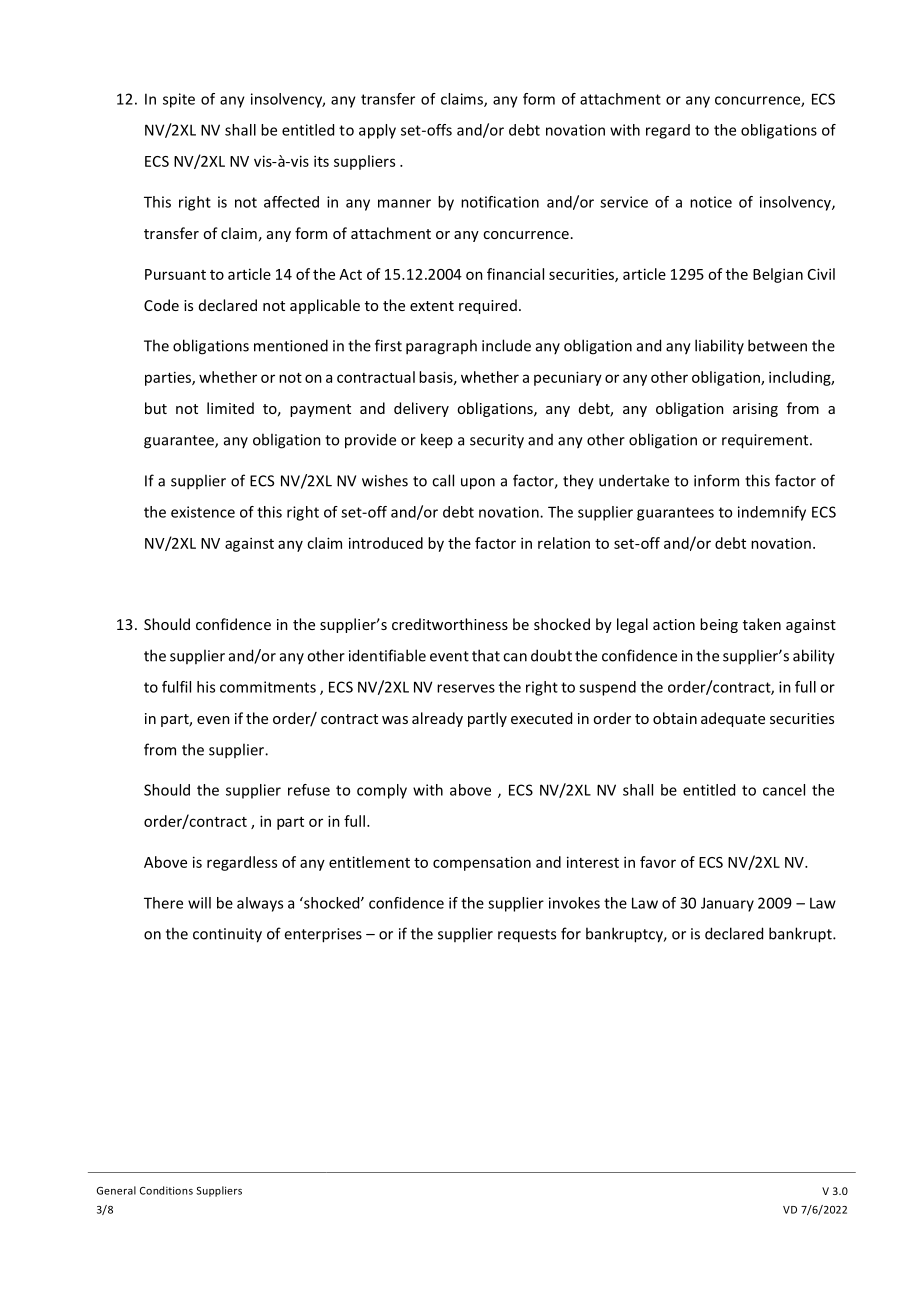 The width and height of the screenshot is (924, 1308). I want to click on continuity, so click(227, 935).
